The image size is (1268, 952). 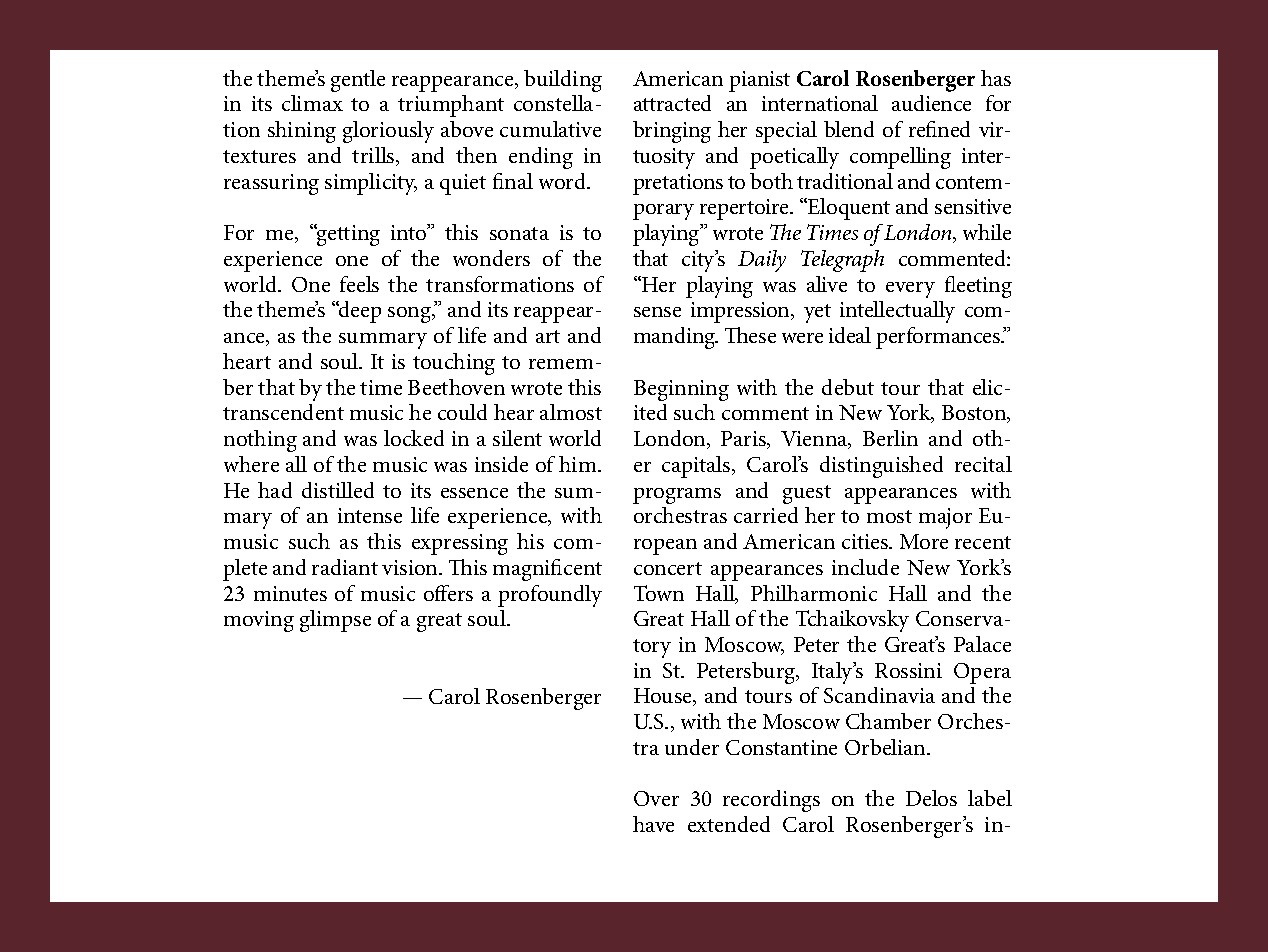 I want to click on climax, so click(x=312, y=103).
